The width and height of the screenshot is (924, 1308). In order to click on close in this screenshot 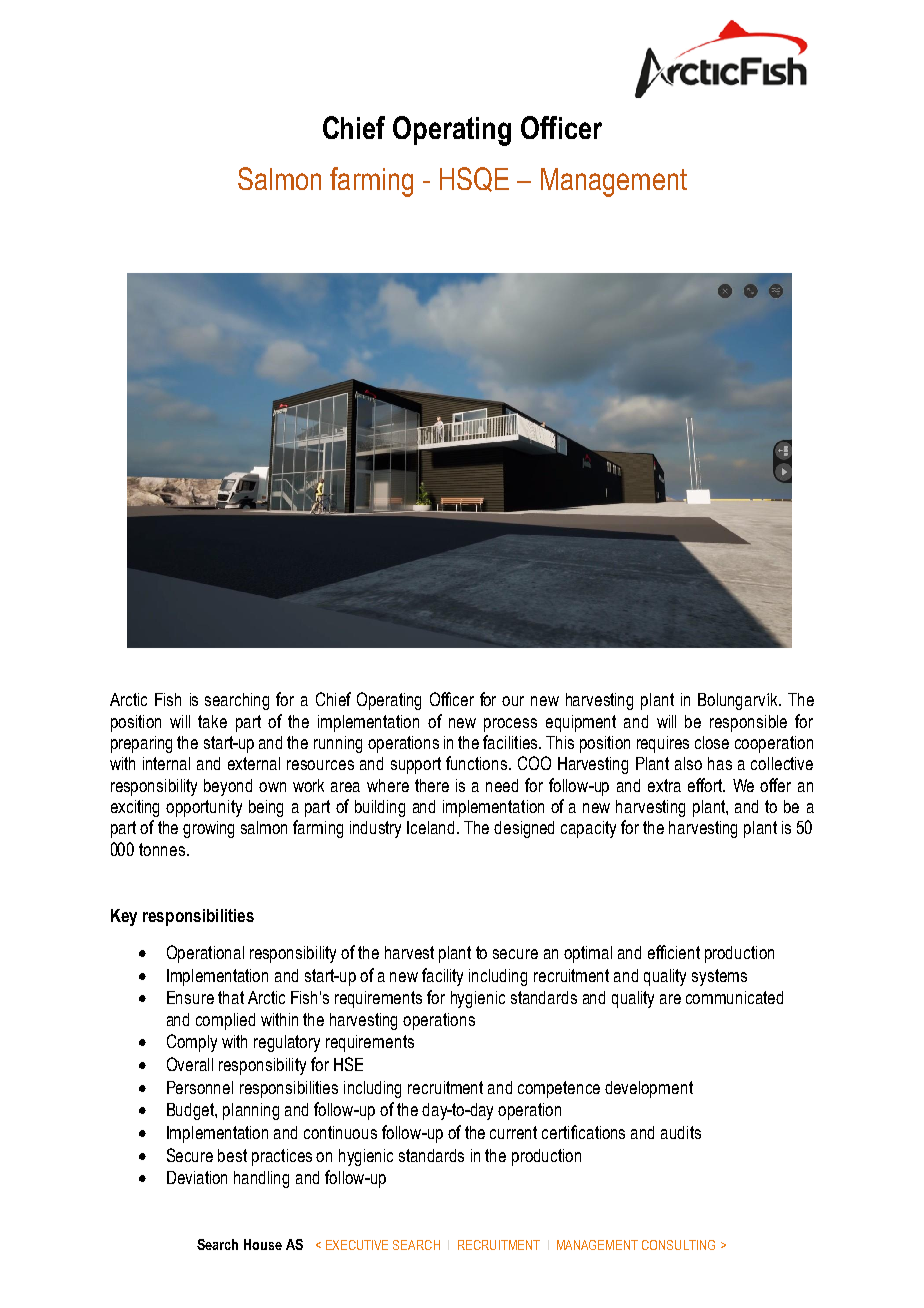, I will do `click(712, 742)`.
